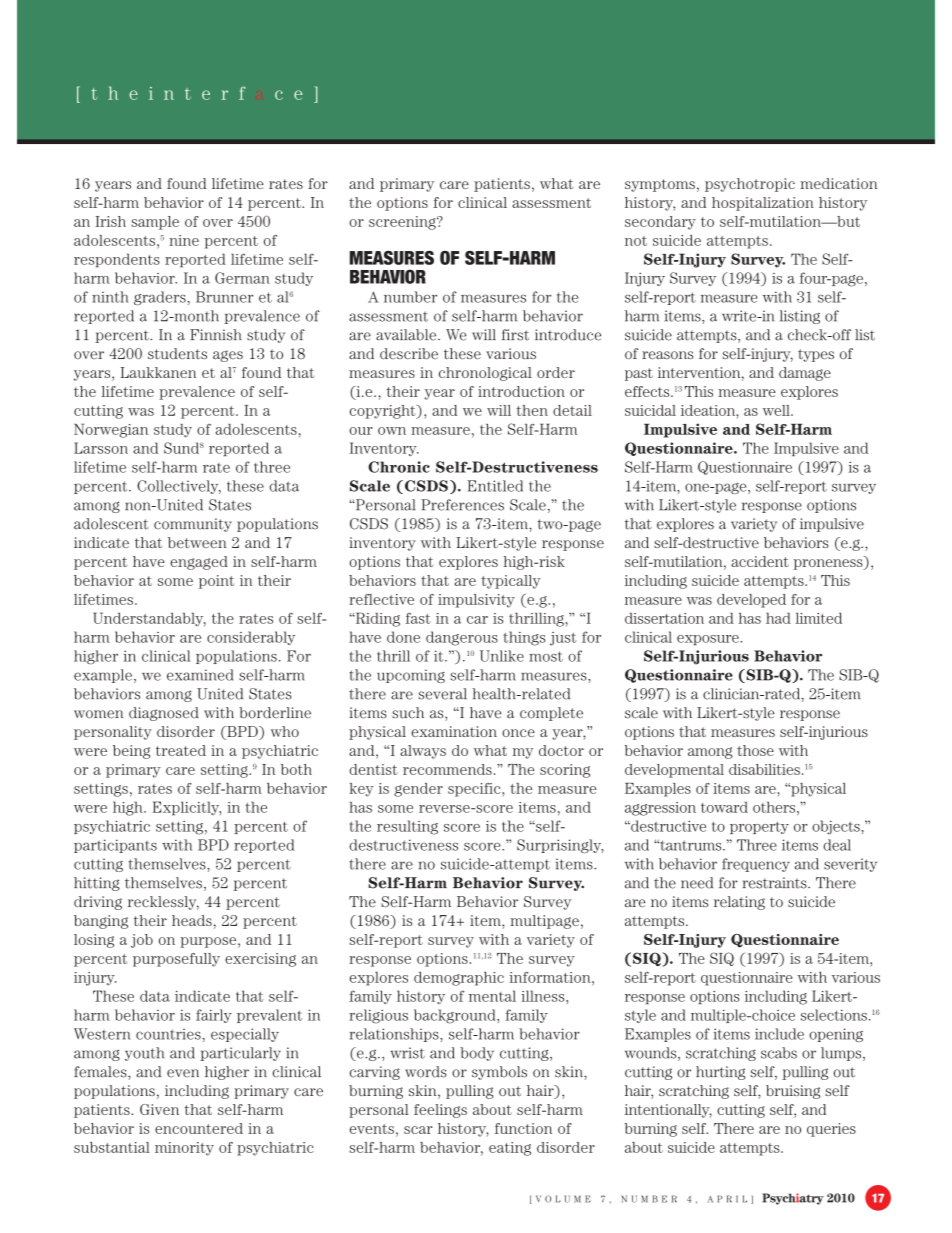 This screenshot has height=1233, width=952. Describe the element at coordinates (184, 1149) in the screenshot. I see `minority` at that location.
